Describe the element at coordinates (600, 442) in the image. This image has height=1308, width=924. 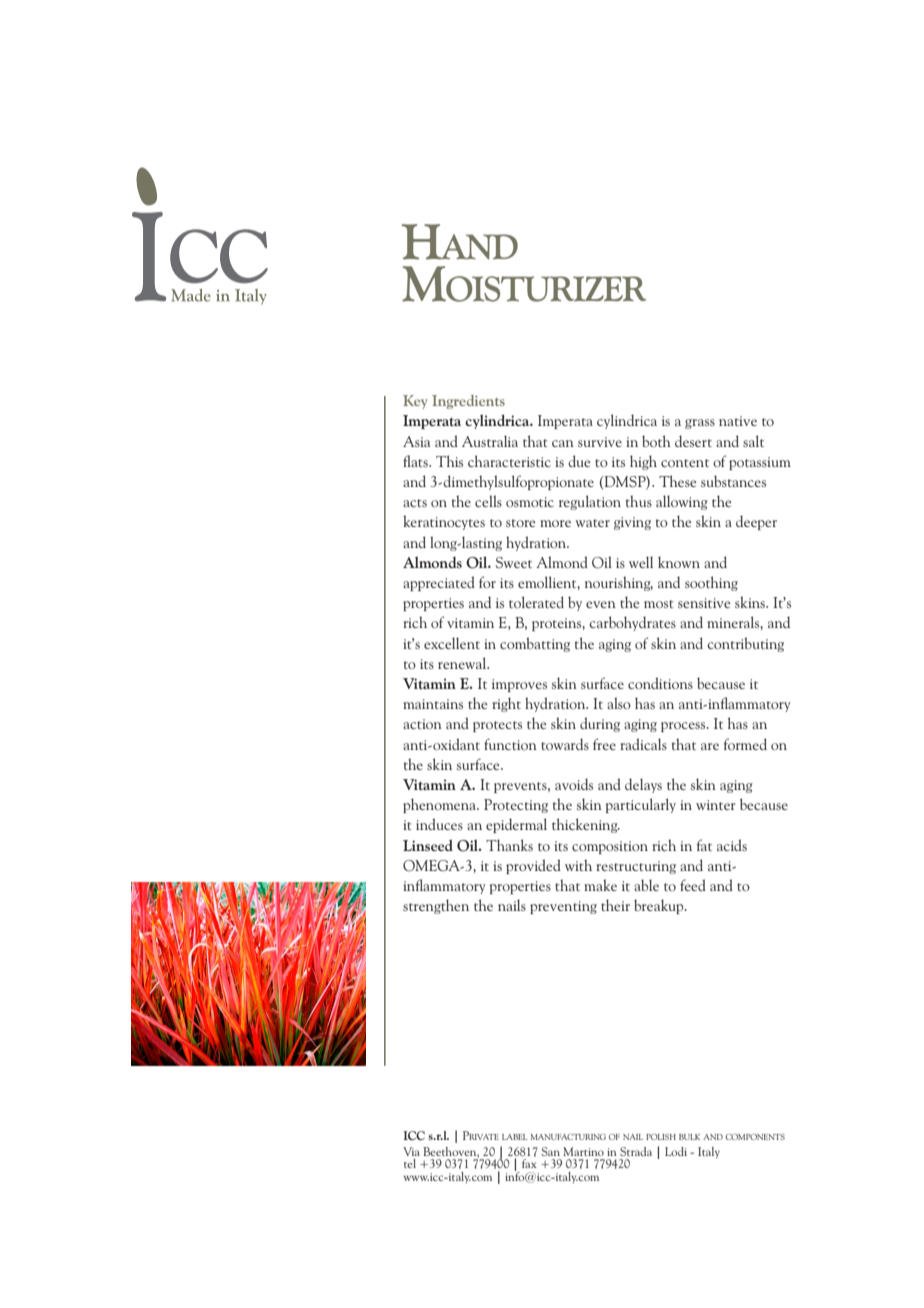
I see `survive` at that location.
